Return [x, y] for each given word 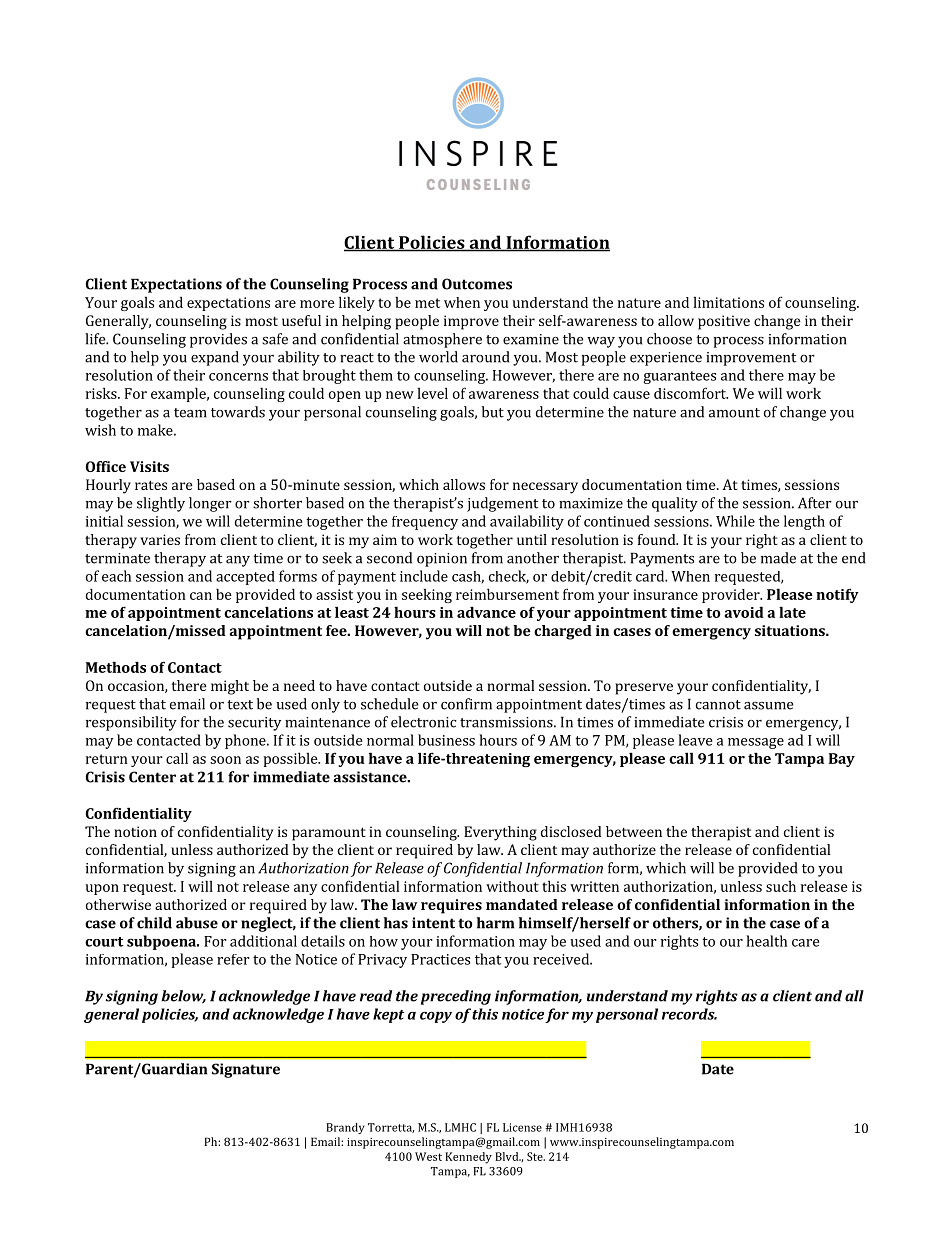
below [183, 997]
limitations [729, 302]
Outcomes [477, 284]
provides [218, 340]
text [240, 705]
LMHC [460, 1127]
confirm [466, 704]
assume [768, 706]
